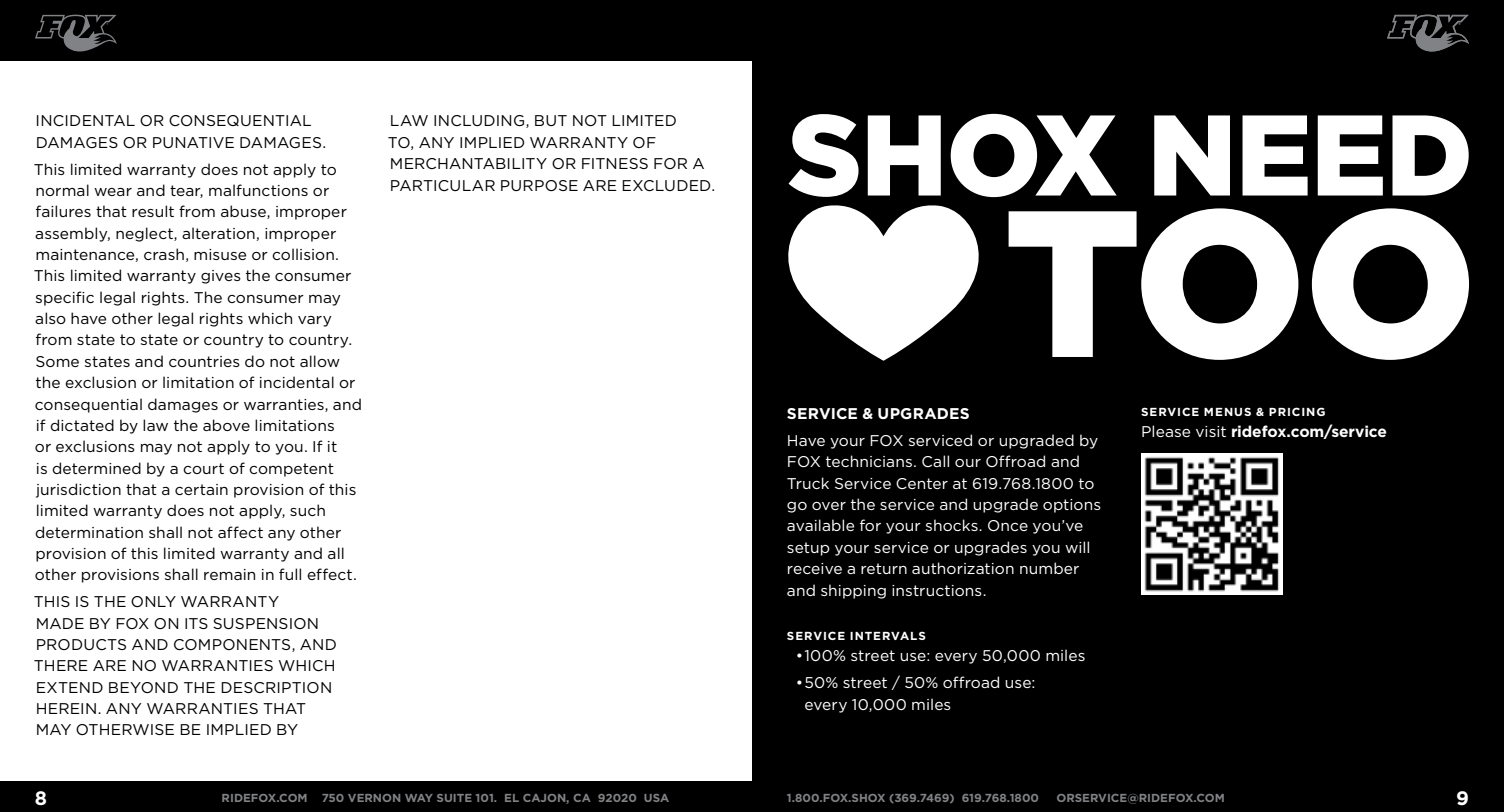 This document has height=812, width=1504. What do you see at coordinates (667, 185) in the document?
I see `EXCLUDED` at bounding box center [667, 185].
